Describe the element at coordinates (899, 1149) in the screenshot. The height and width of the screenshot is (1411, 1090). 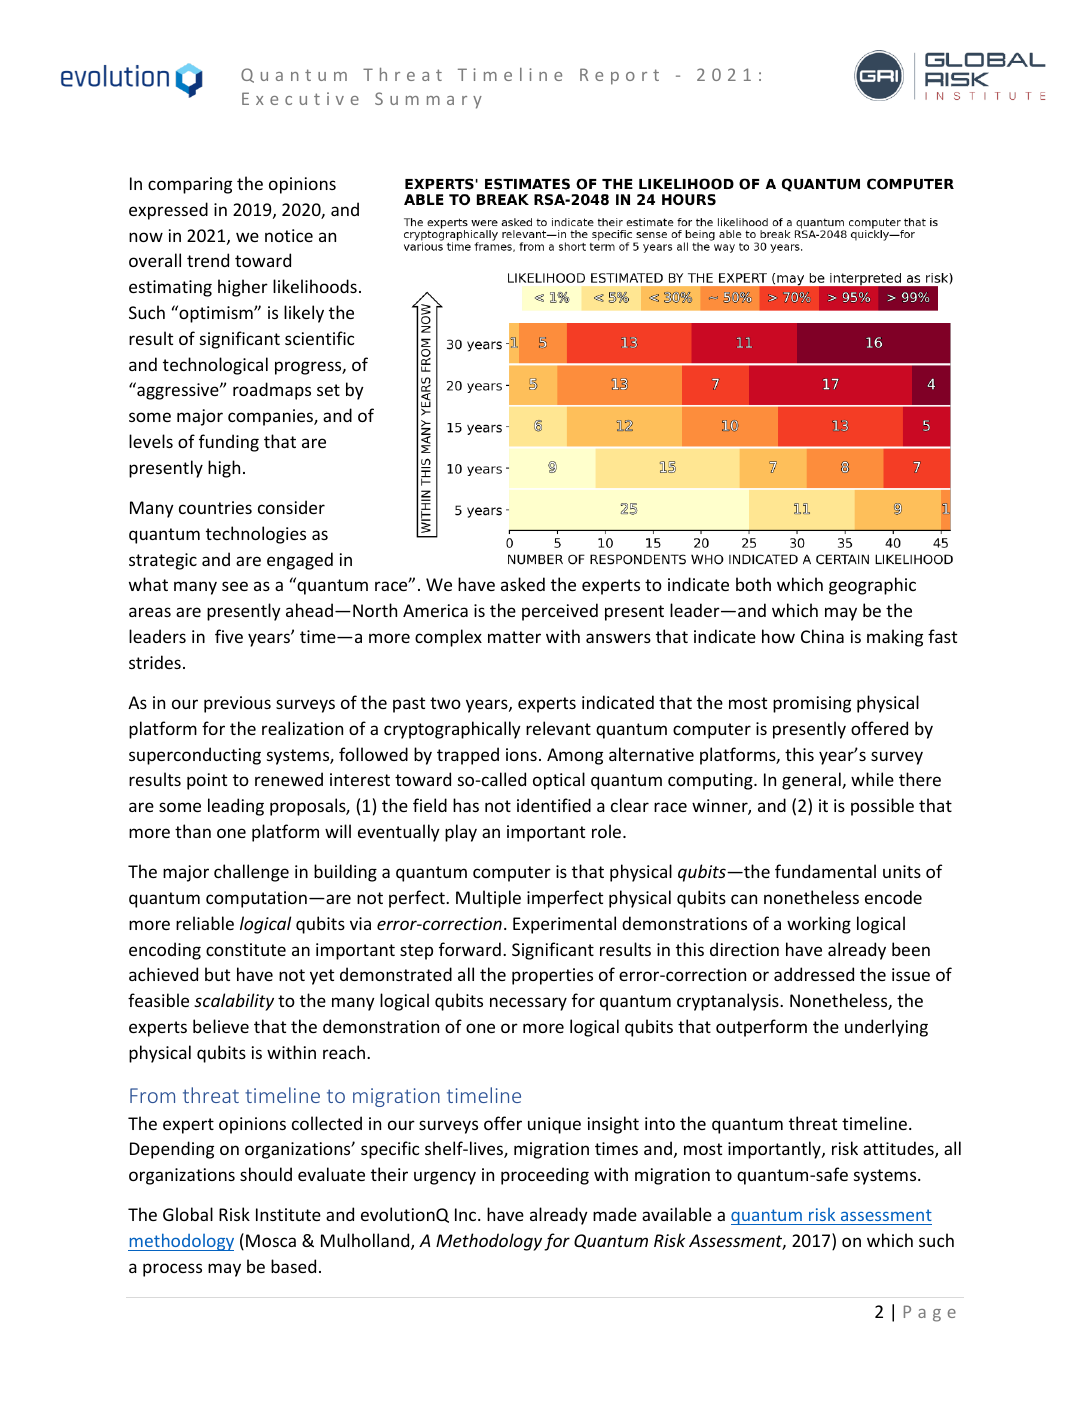
I see `attitudes` at that location.
